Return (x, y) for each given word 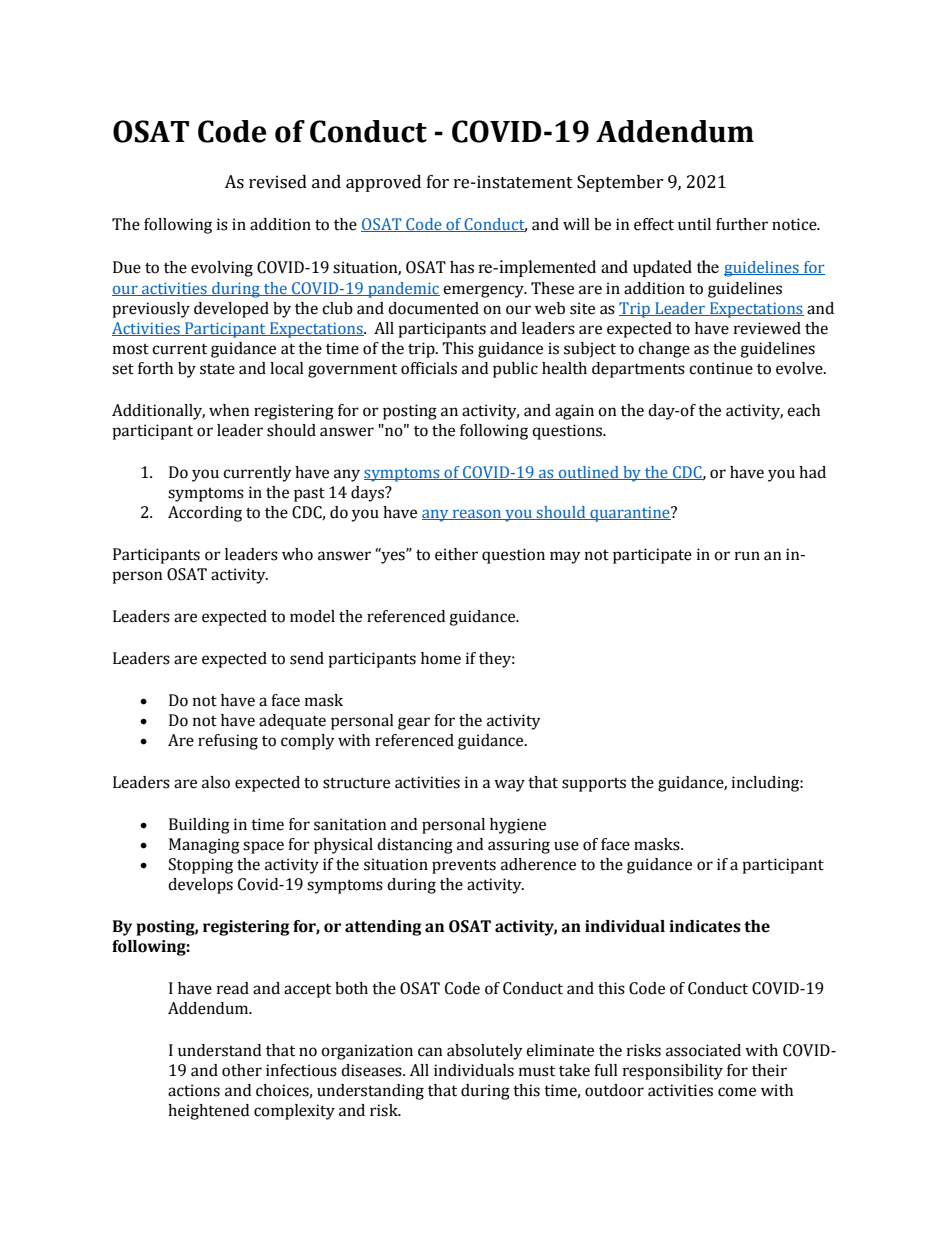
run (747, 556)
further (742, 224)
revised (278, 182)
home (441, 658)
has (462, 267)
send (307, 658)
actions (194, 1090)
